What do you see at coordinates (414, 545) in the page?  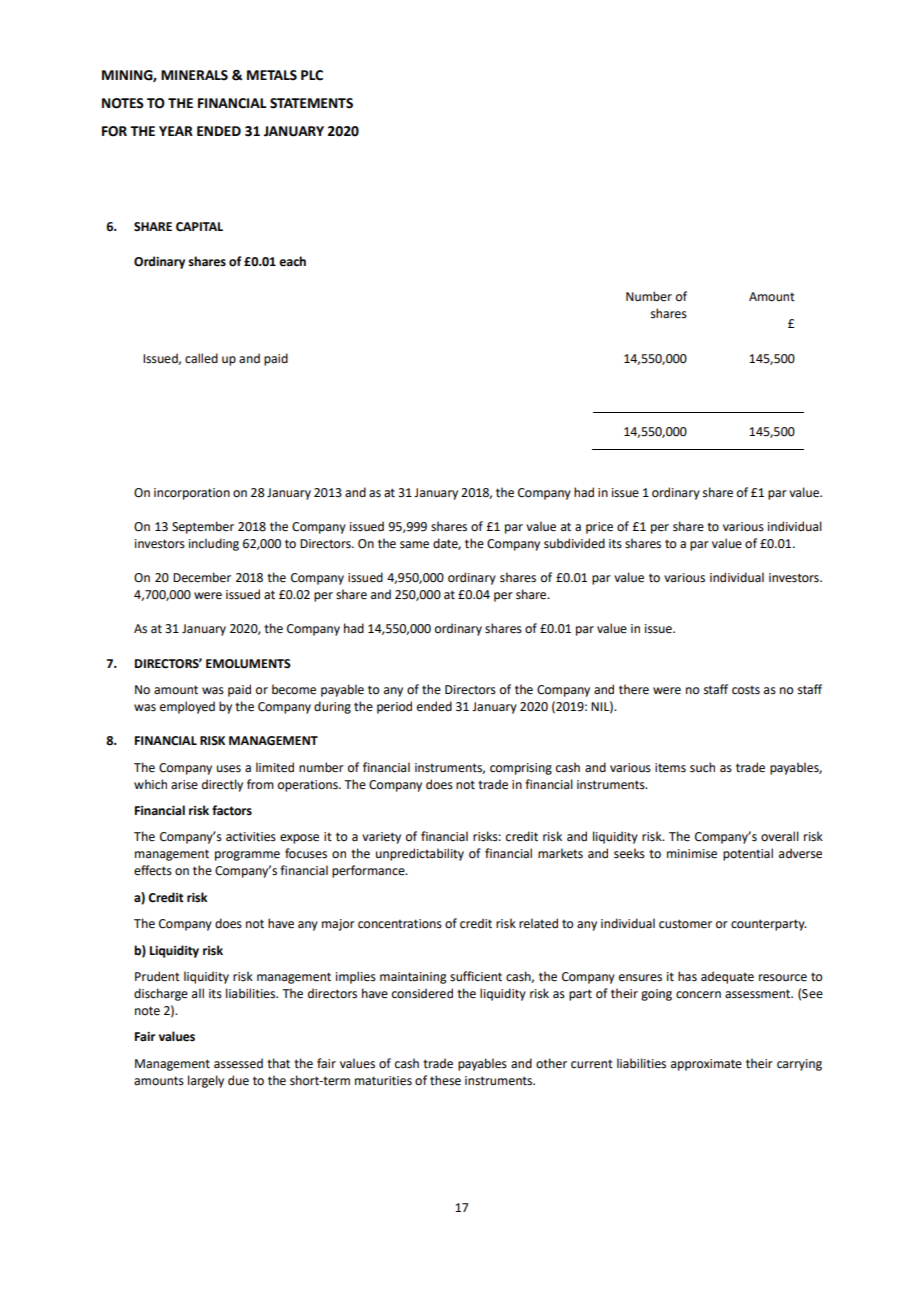 I see `same` at bounding box center [414, 545].
